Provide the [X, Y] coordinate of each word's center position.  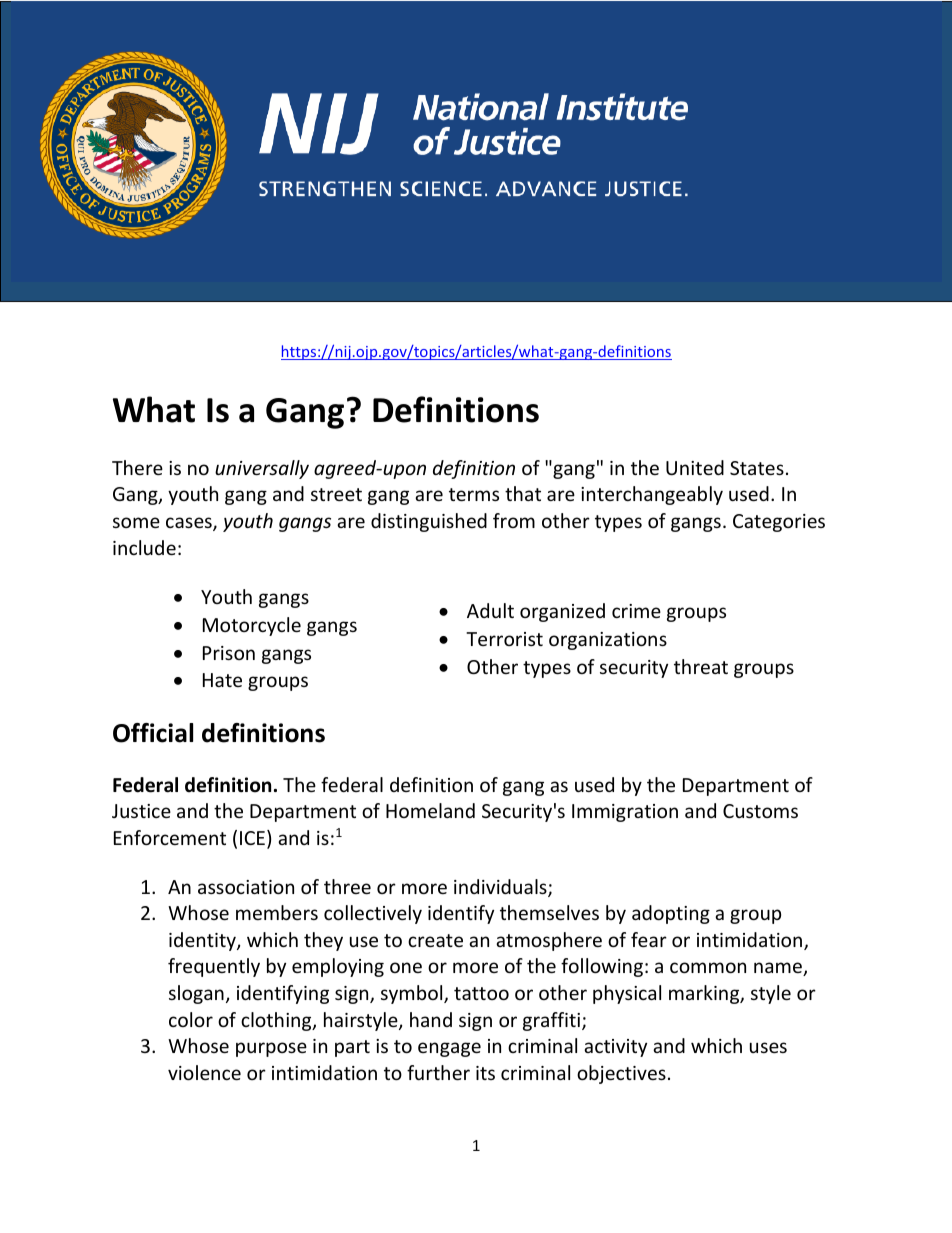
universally [262, 469]
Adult [490, 610]
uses [768, 1047]
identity [203, 941]
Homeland [430, 810]
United [695, 467]
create [435, 940]
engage [449, 1049]
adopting [671, 914]
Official [153, 733]
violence [204, 1072]
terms [474, 494]
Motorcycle [252, 626]
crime [636, 611]
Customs [760, 811]
